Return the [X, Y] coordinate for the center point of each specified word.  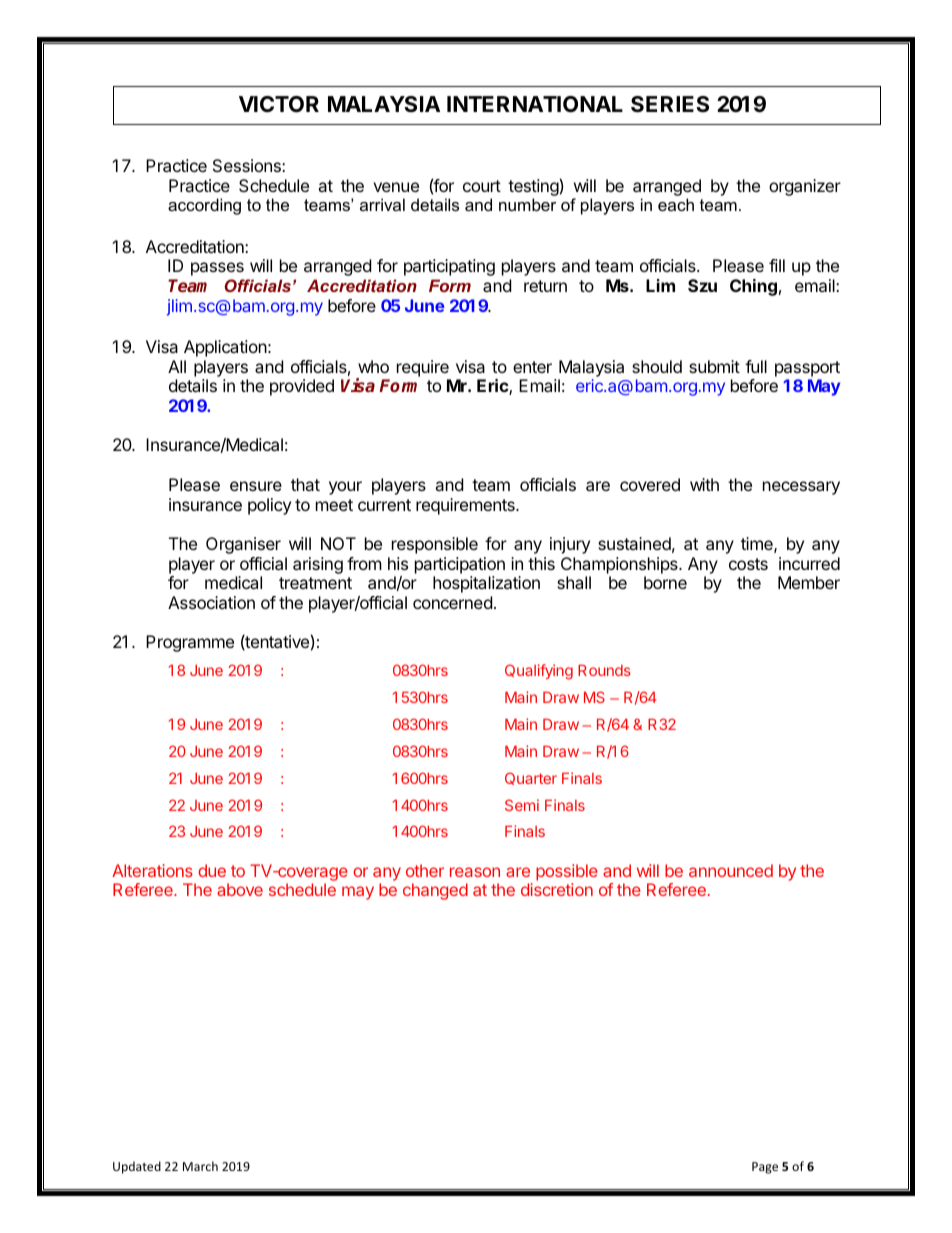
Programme [190, 643]
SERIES [670, 104]
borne [665, 582]
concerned [452, 602]
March [200, 1166]
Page [765, 1168]
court [482, 186]
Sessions [248, 165]
